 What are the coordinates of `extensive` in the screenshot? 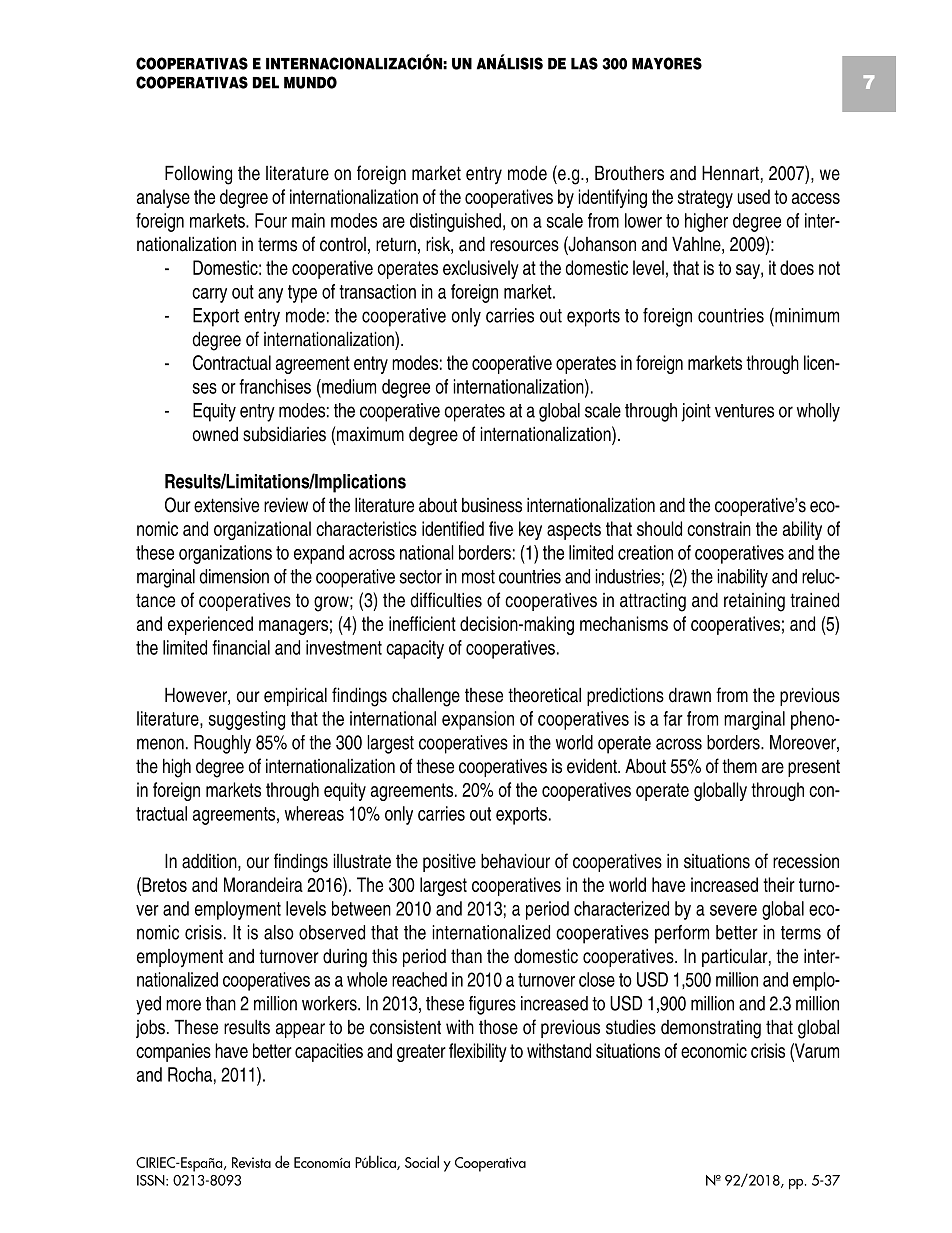 It's located at (226, 505).
